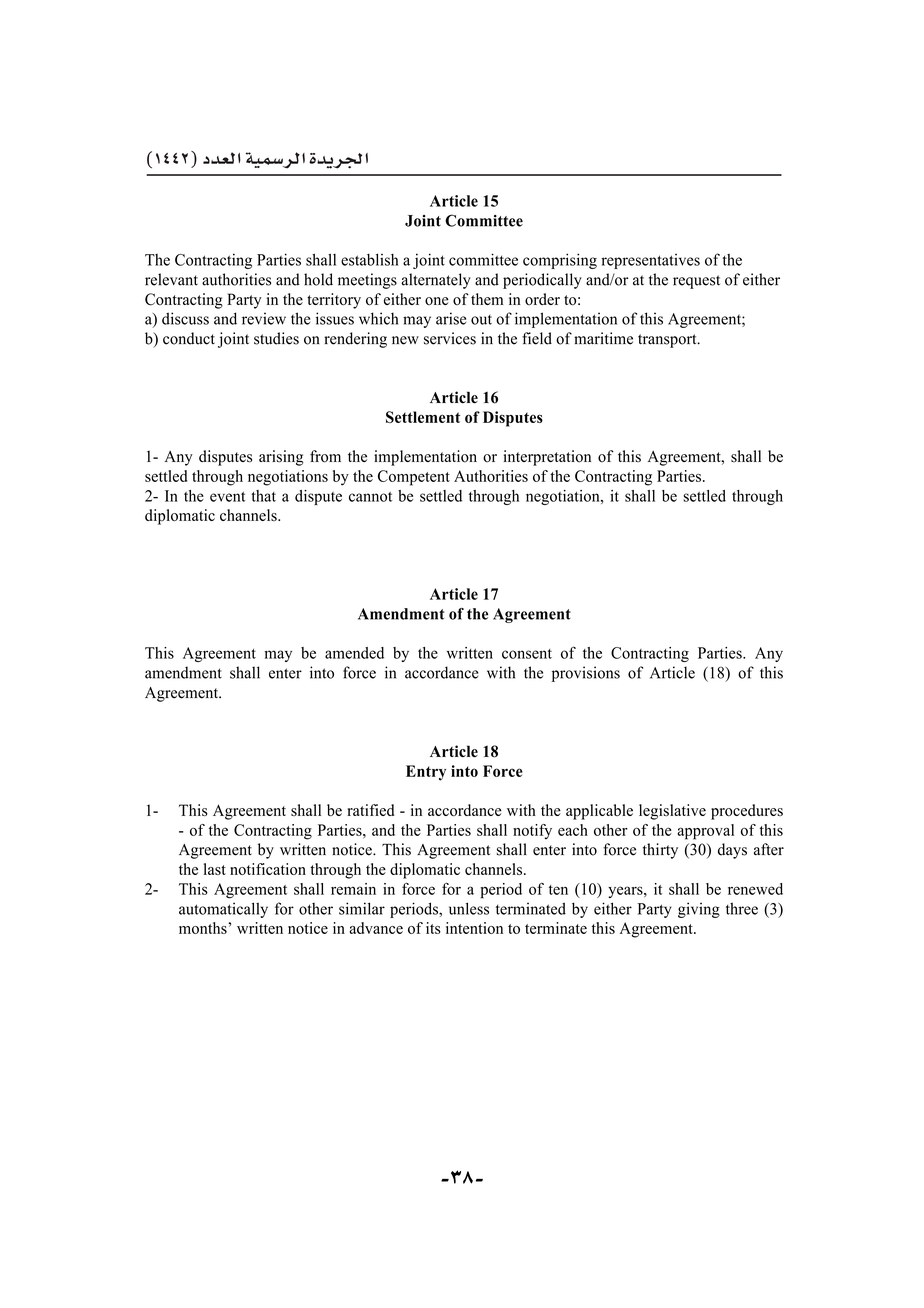 Image resolution: width=924 pixels, height=1308 pixels. Describe the element at coordinates (547, 458) in the screenshot. I see `interpretation` at that location.
